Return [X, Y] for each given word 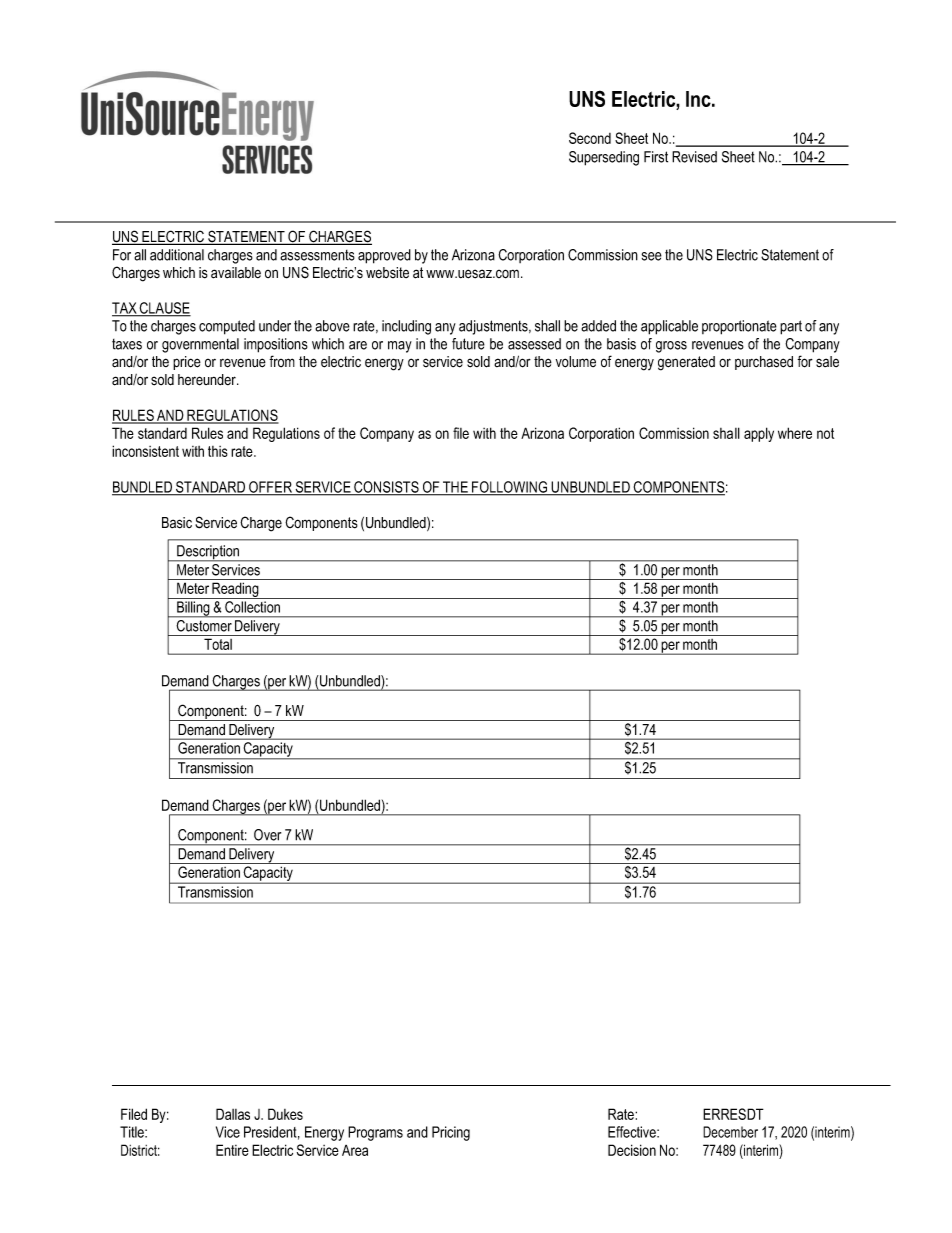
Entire [232, 1150]
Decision [632, 1150]
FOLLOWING [510, 488]
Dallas [233, 1114]
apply [759, 434]
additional [177, 255]
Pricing [451, 1133]
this [218, 451]
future [468, 344]
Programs [375, 1133]
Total [218, 644]
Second [590, 138]
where [795, 433]
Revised [694, 157]
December [730, 1132]
